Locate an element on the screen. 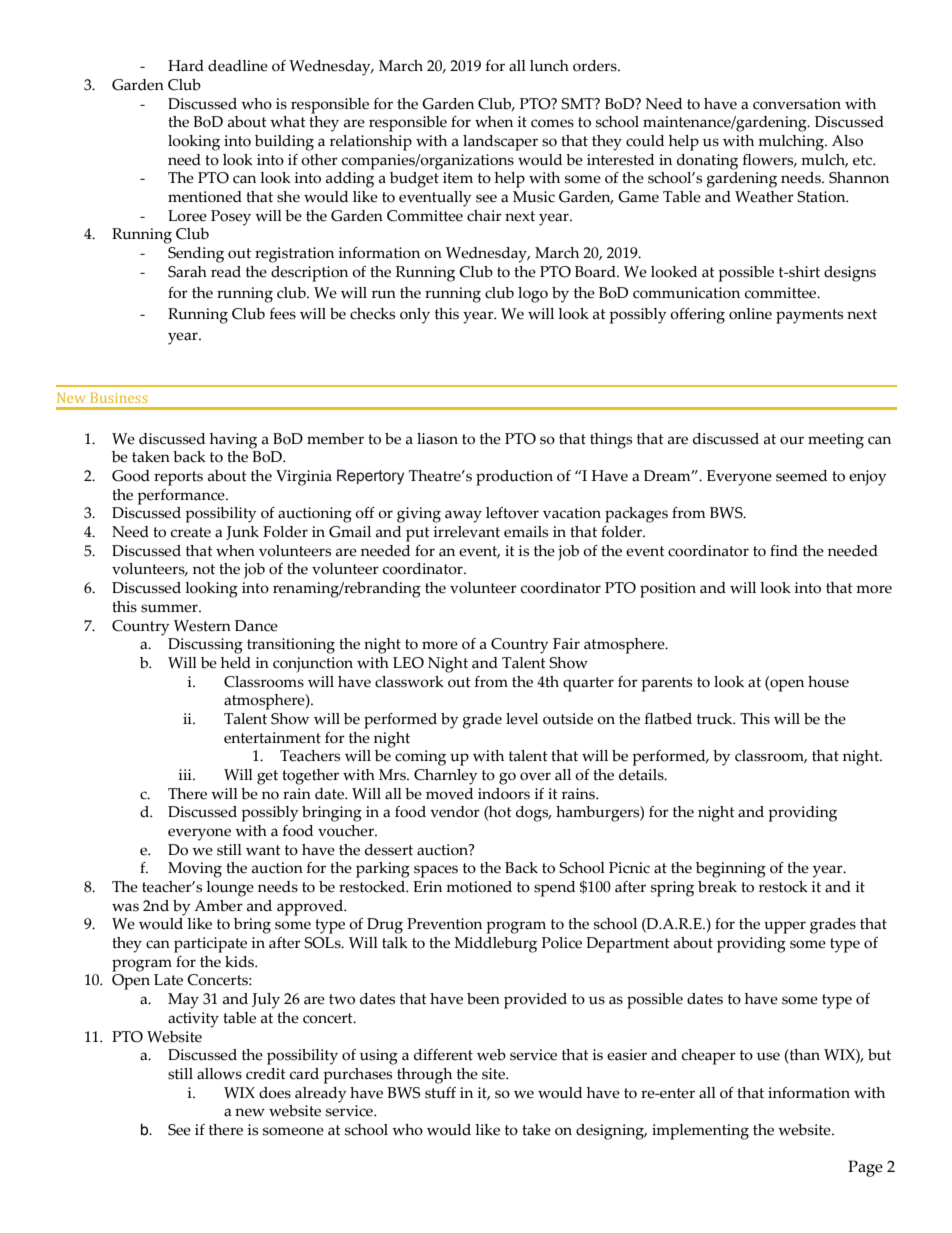 This screenshot has width=952, height=1233. having is located at coordinates (233, 441).
